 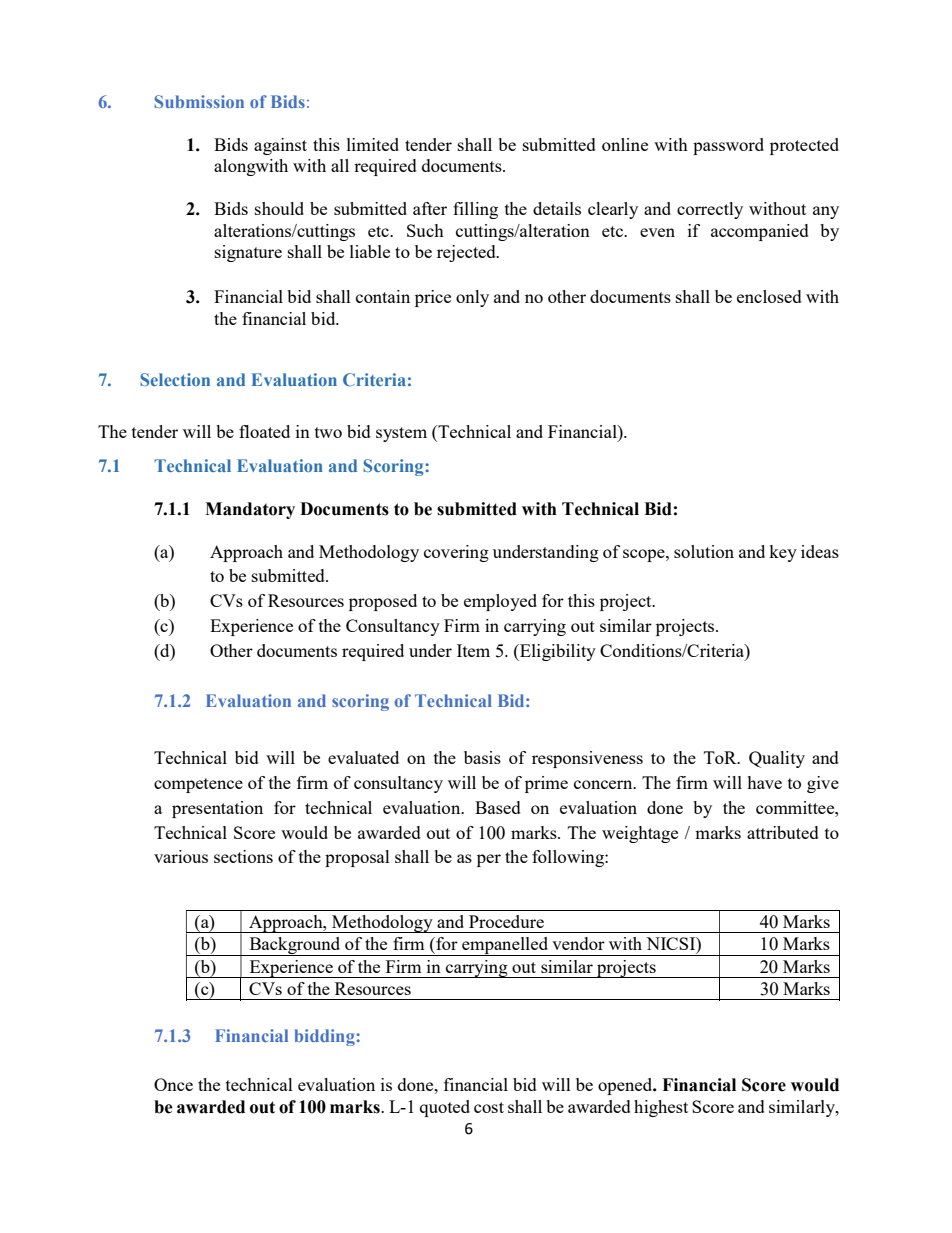 I want to click on filling, so click(x=475, y=210).
